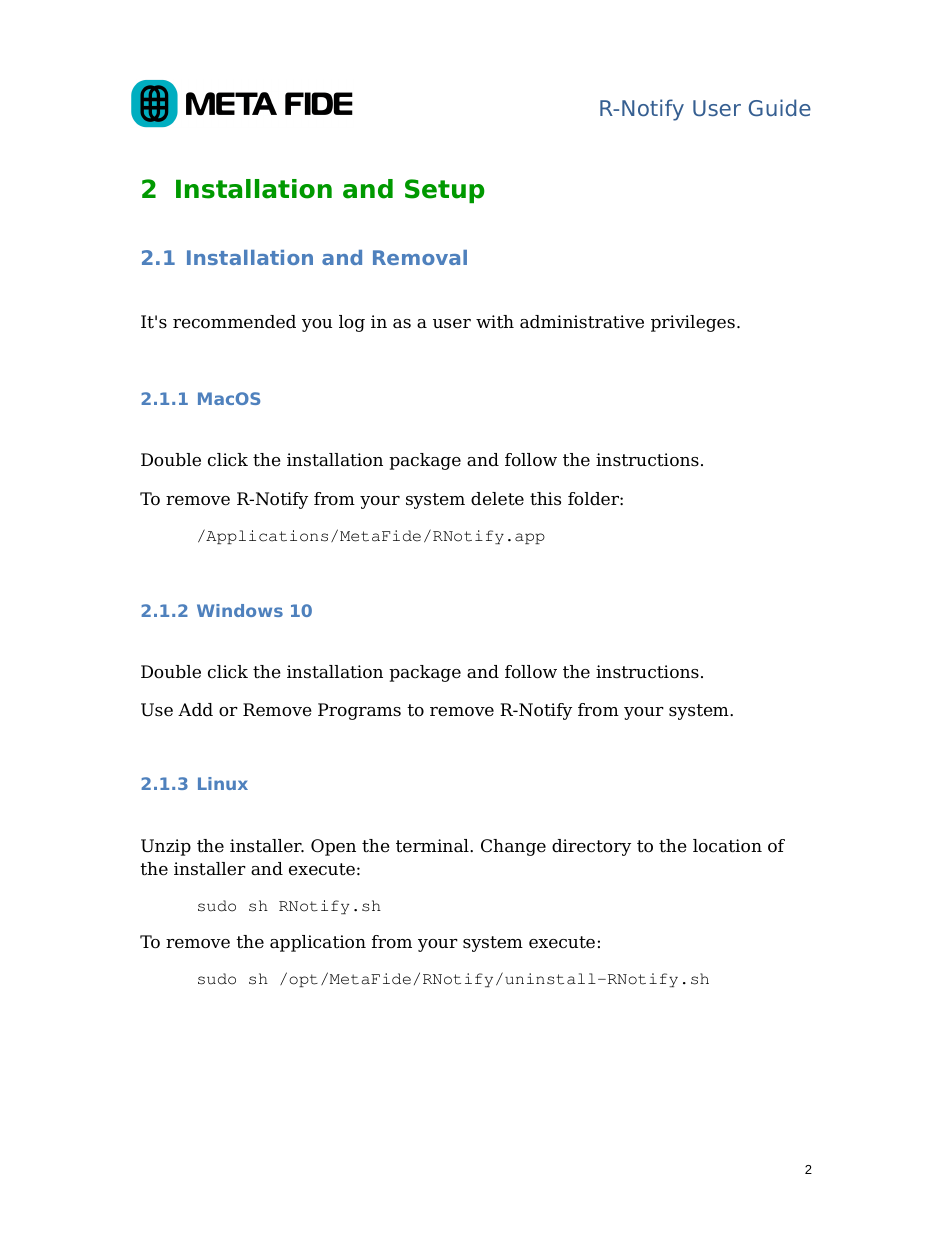 This screenshot has height=1233, width=952. What do you see at coordinates (495, 322) in the screenshot?
I see `with` at bounding box center [495, 322].
